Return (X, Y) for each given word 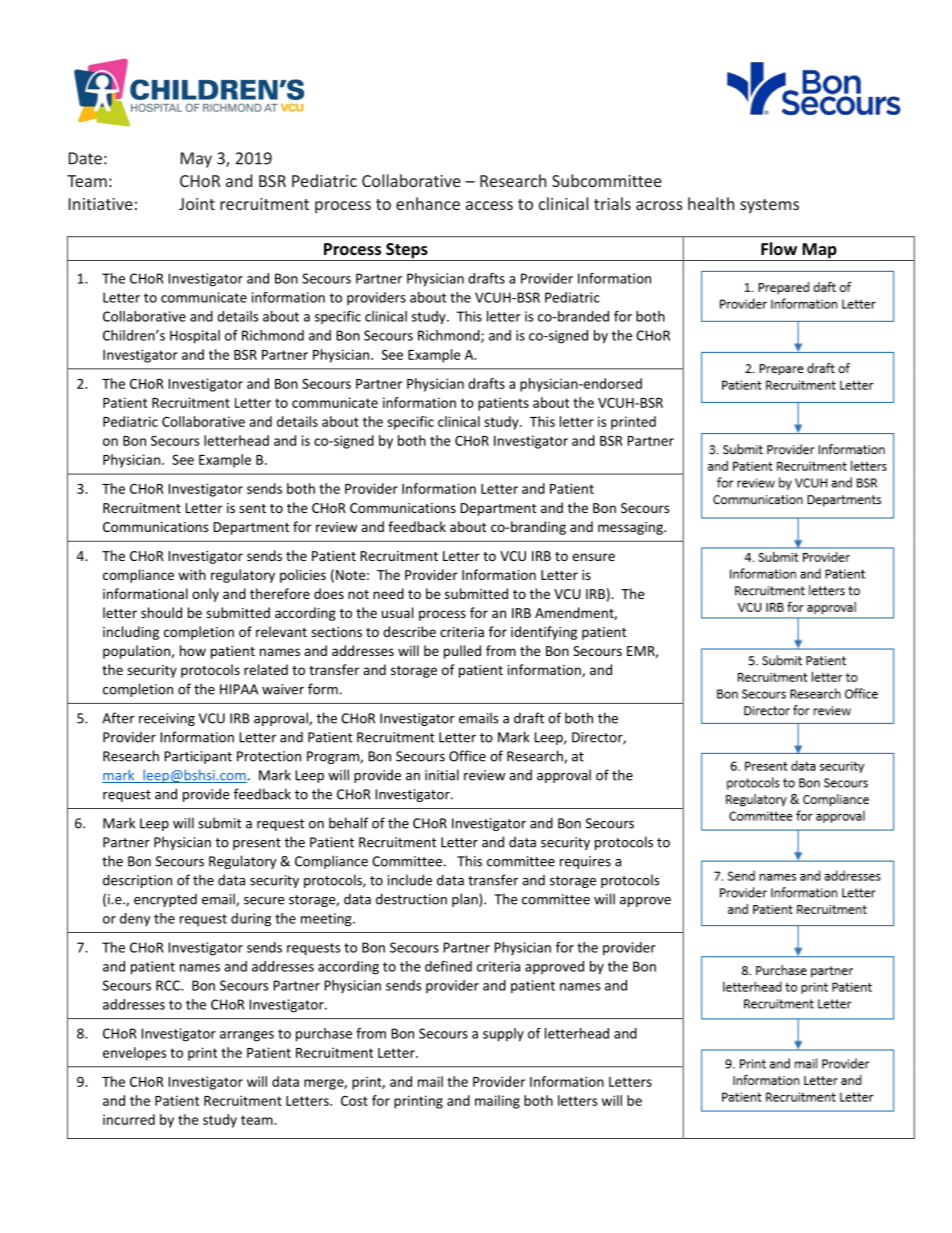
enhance (428, 203)
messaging (631, 528)
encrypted (165, 900)
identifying (544, 633)
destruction (411, 899)
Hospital (195, 337)
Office (467, 756)
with (192, 574)
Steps (407, 252)
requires (585, 862)
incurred (129, 1119)
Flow (779, 248)
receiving (167, 719)
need (388, 593)
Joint (197, 204)
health (711, 203)
